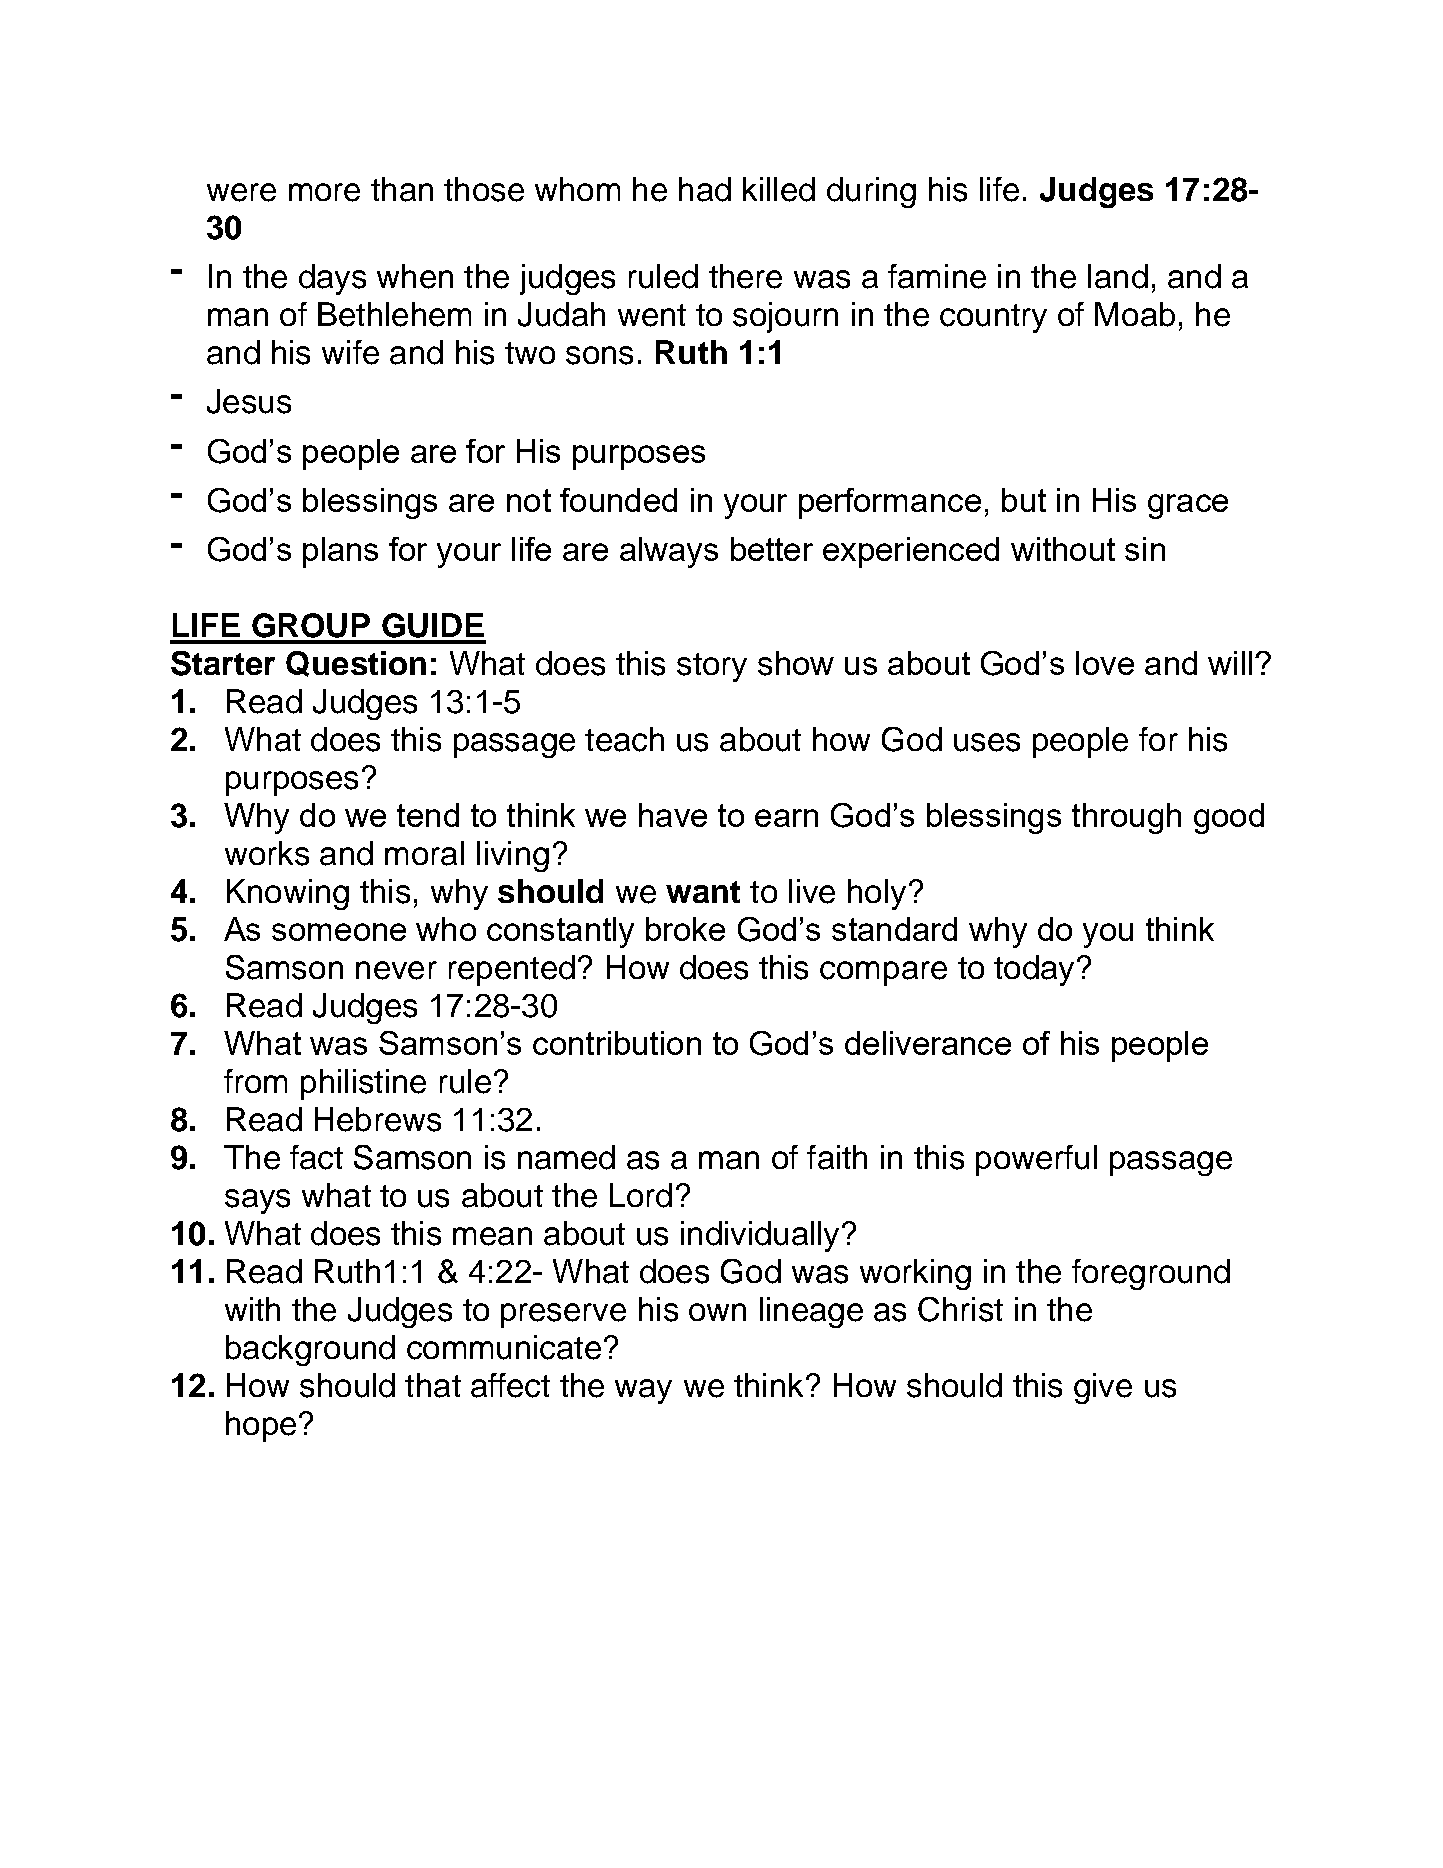 The image size is (1443, 1868). I want to click on background, so click(310, 1350).
